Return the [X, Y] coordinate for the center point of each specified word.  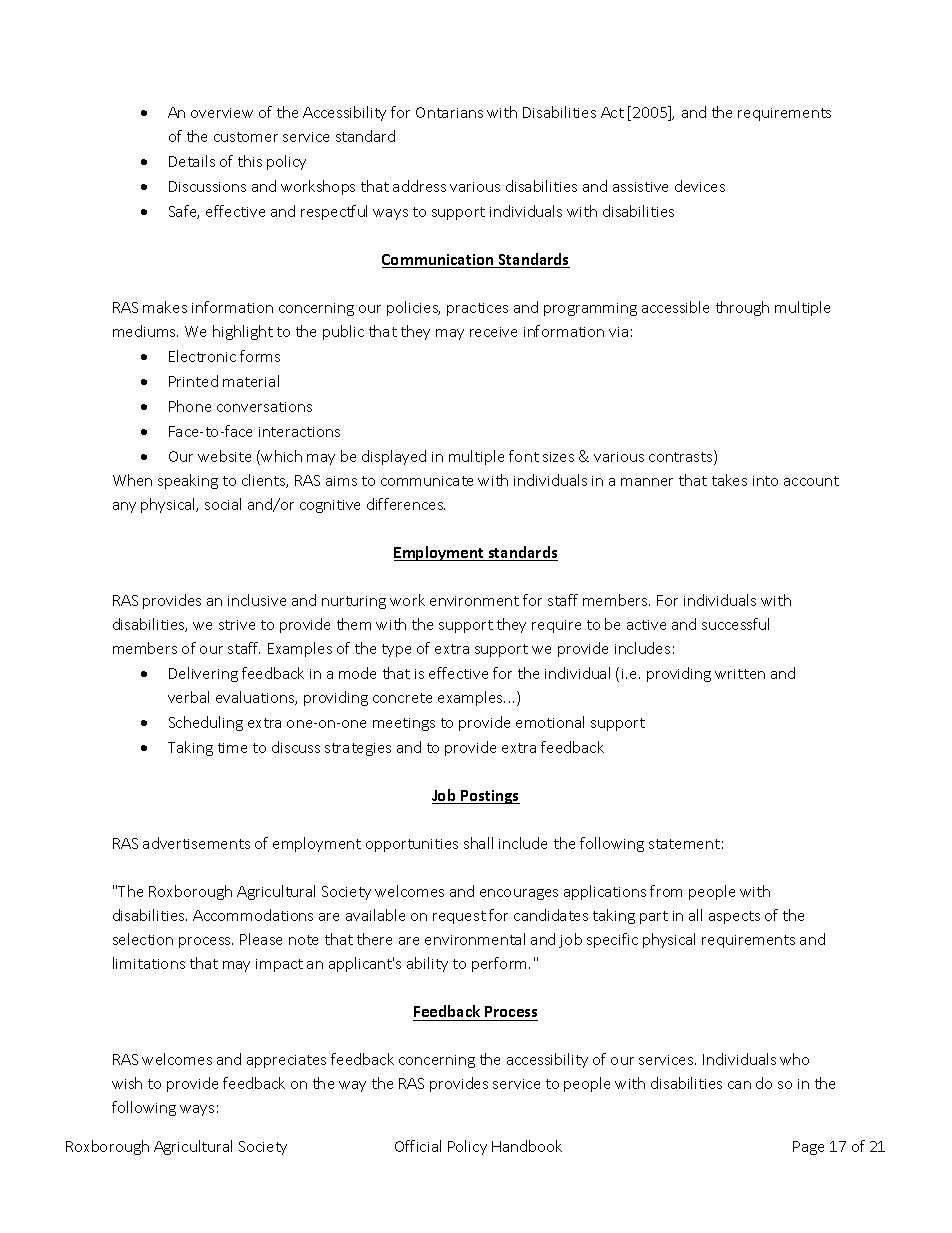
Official [418, 1146]
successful [735, 624]
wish [127, 1083]
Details [192, 161]
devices [700, 186]
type [396, 650]
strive [237, 625]
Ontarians [449, 112]
